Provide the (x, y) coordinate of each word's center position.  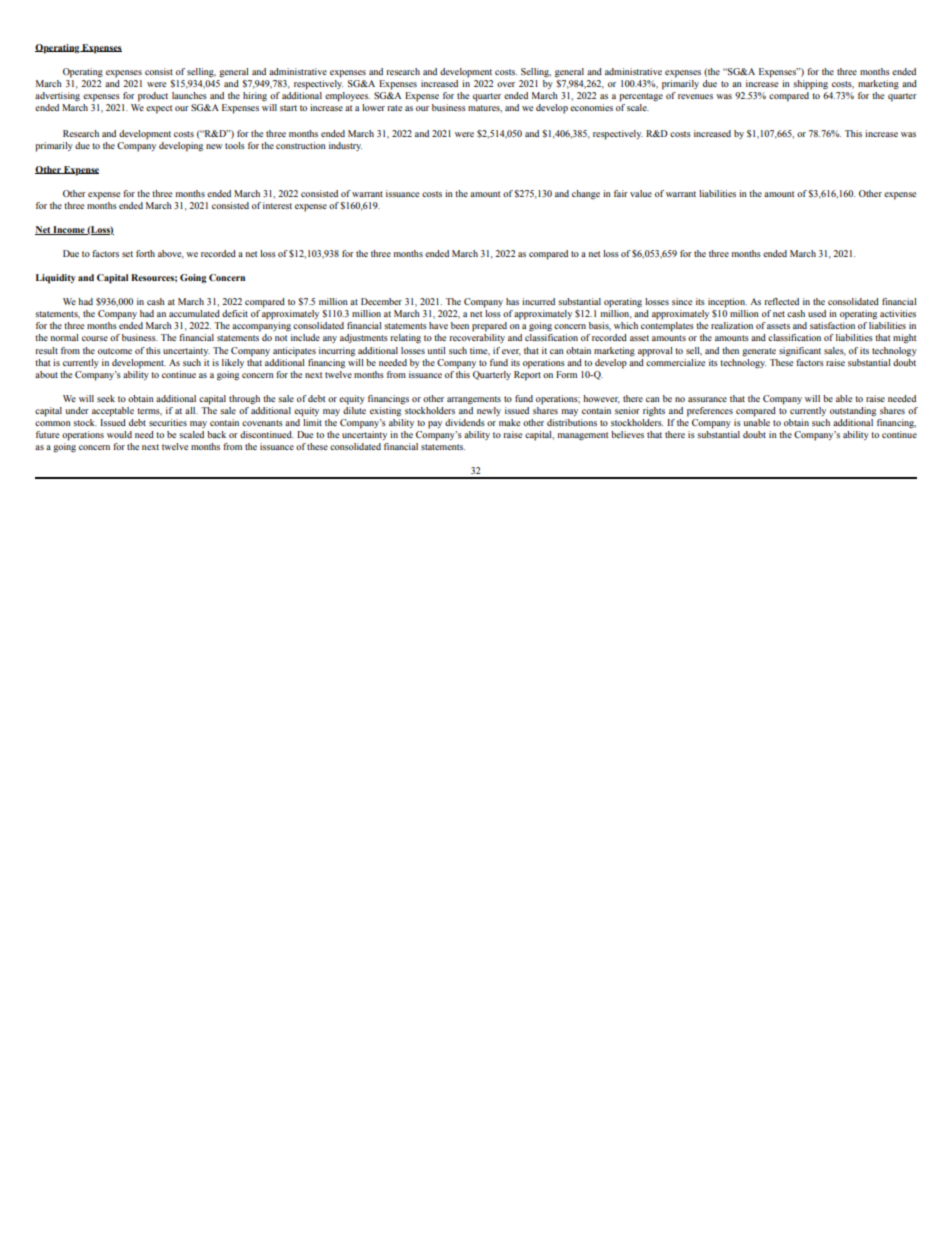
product (153, 97)
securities (168, 422)
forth (145, 253)
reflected (781, 301)
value (641, 193)
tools (235, 145)
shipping (810, 85)
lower (373, 107)
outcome (115, 351)
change (586, 194)
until (436, 350)
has (512, 301)
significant (800, 351)
